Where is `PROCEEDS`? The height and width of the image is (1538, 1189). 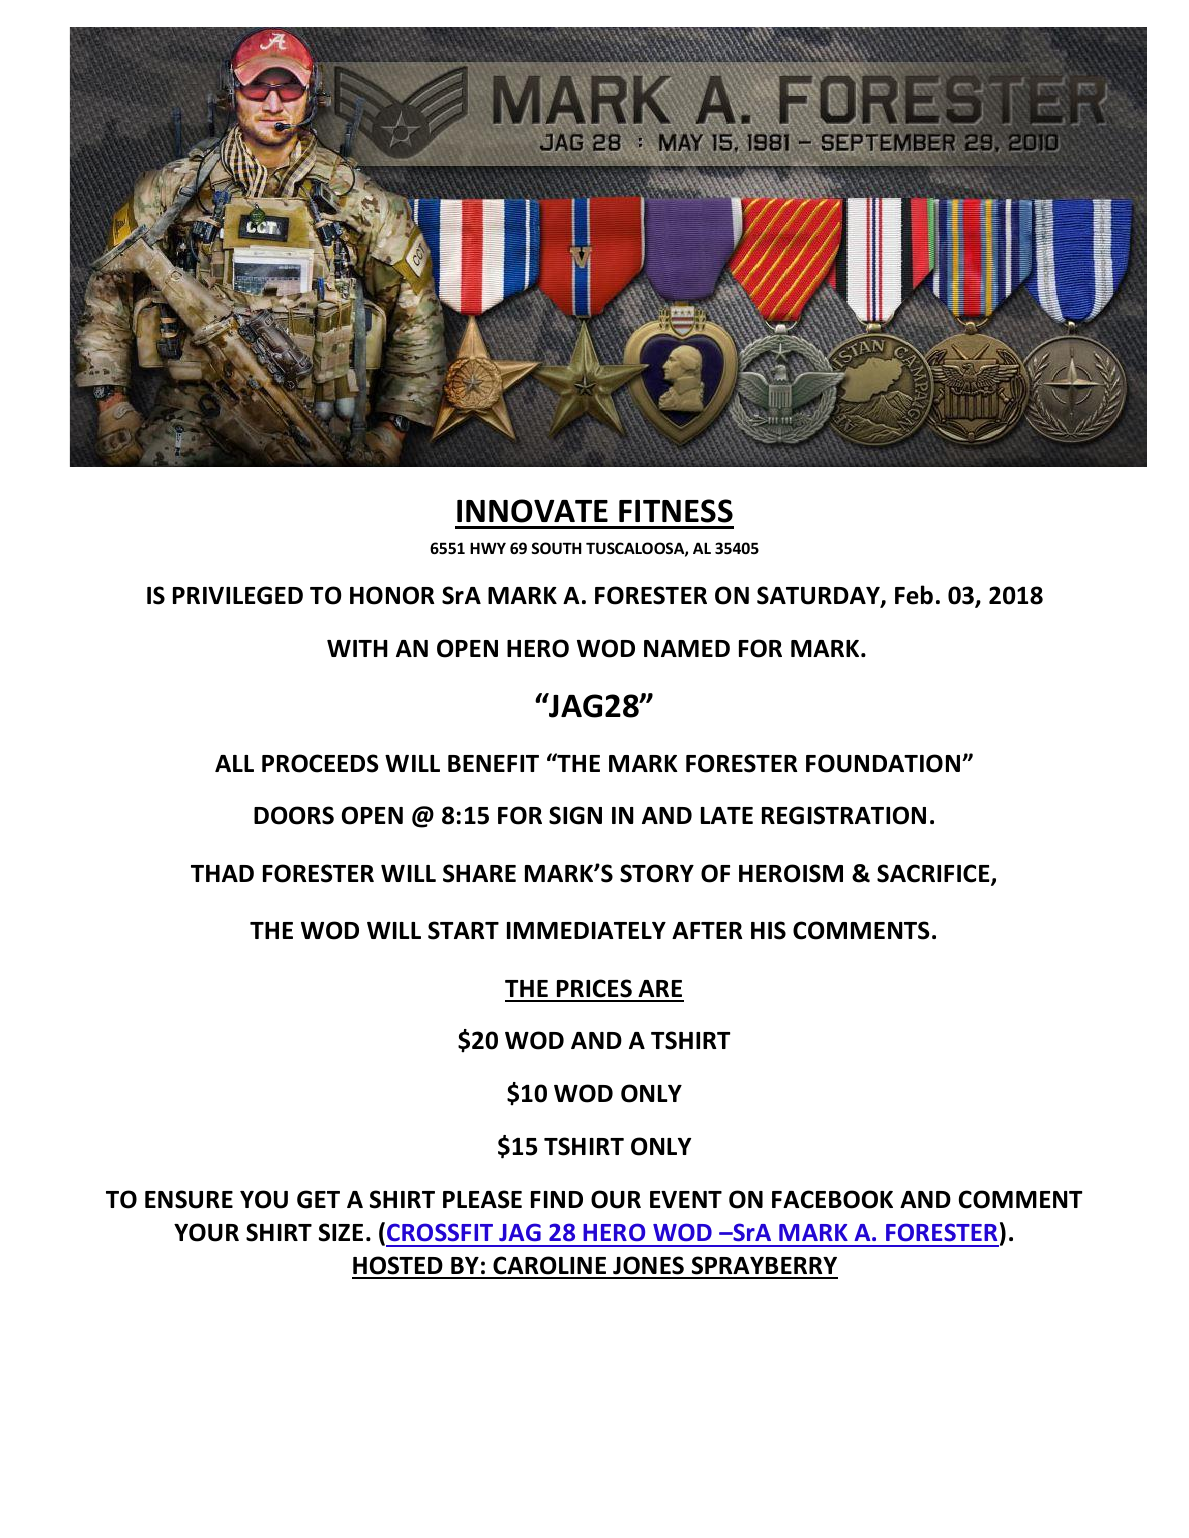
PROCEEDS is located at coordinates (320, 763).
